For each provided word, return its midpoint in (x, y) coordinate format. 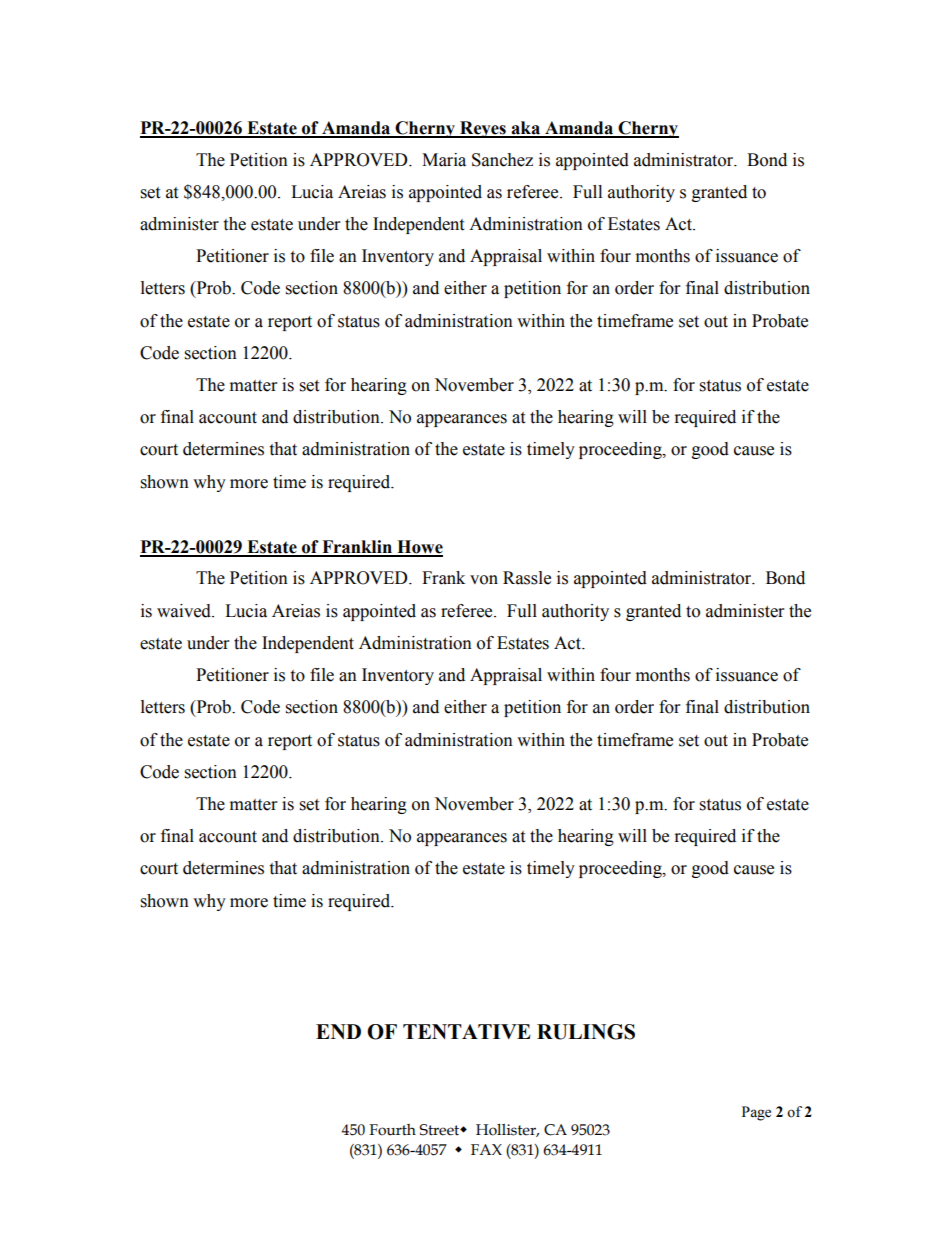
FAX (486, 1149)
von (484, 580)
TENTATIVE (467, 1031)
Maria (444, 160)
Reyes (483, 129)
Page (756, 1113)
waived (185, 611)
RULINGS (586, 1032)
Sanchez (502, 160)
